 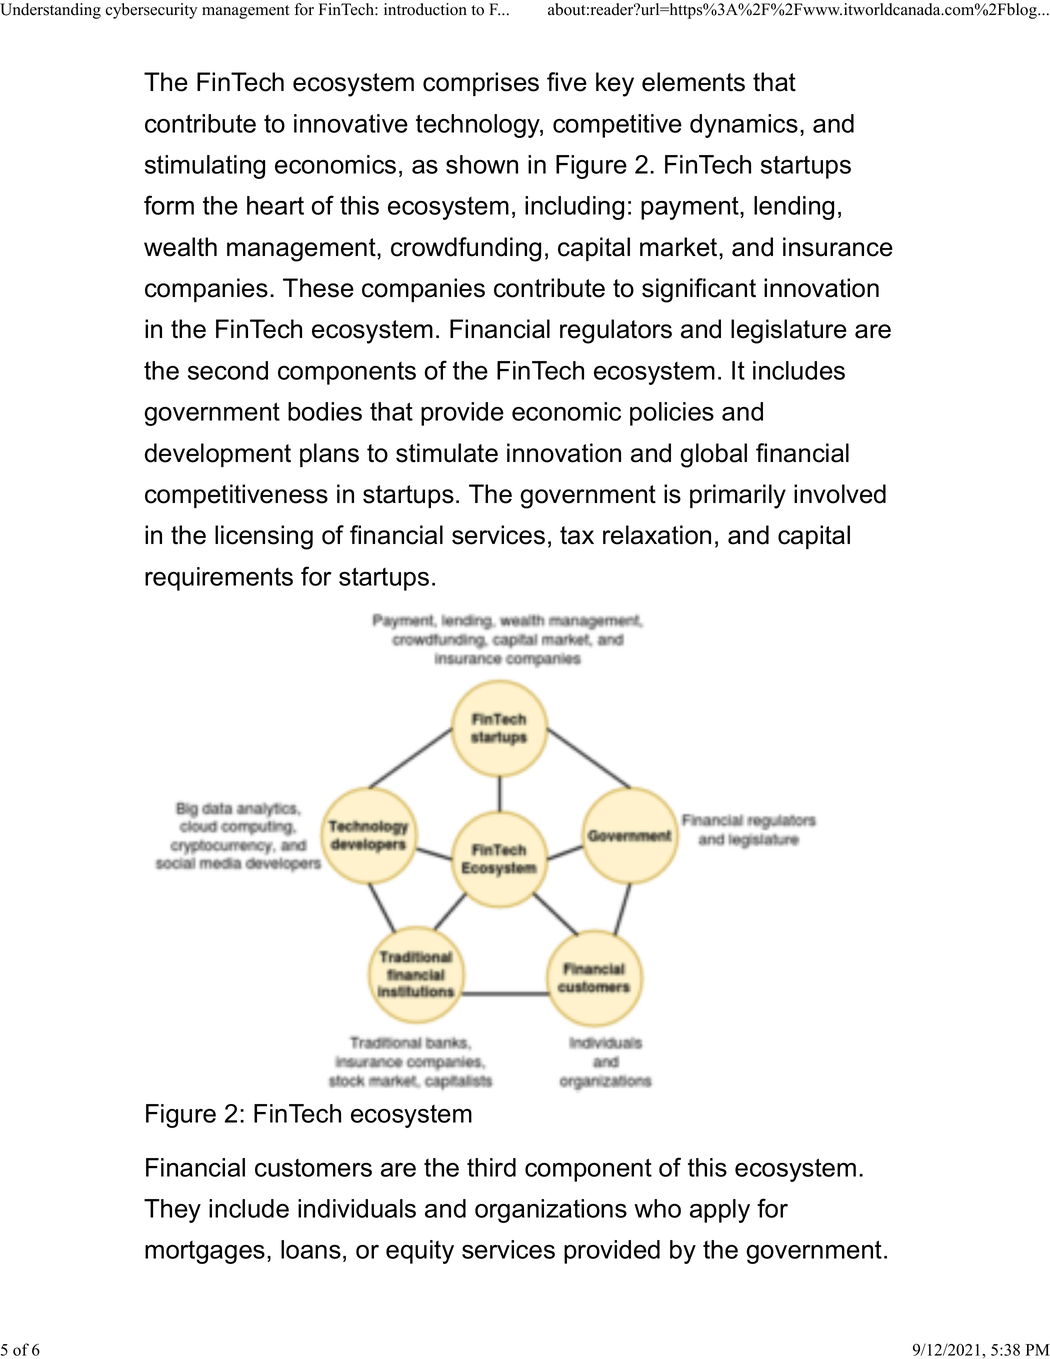 I want to click on relaxation, so click(x=657, y=535).
